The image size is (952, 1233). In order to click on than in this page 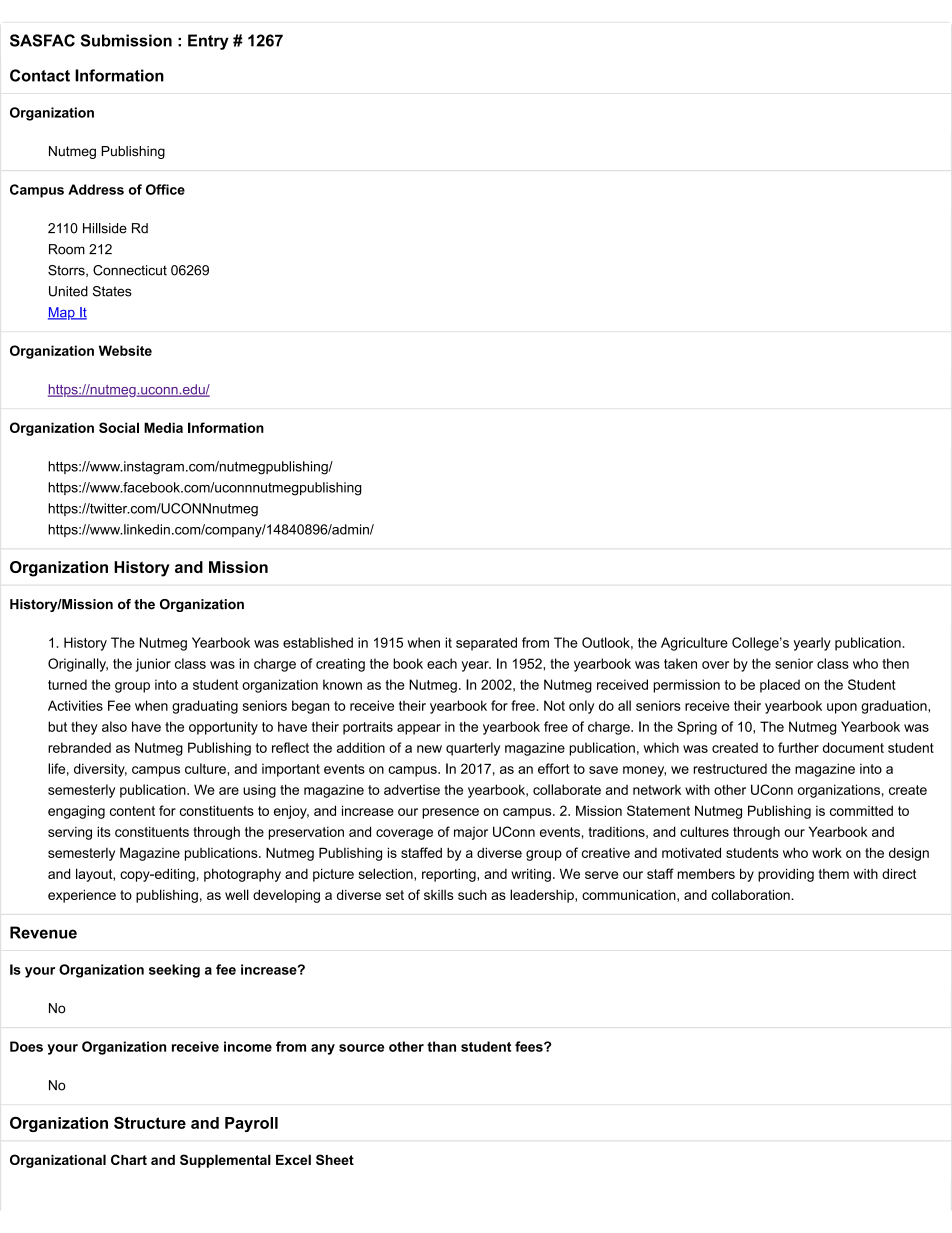, I will do `click(441, 1046)`.
